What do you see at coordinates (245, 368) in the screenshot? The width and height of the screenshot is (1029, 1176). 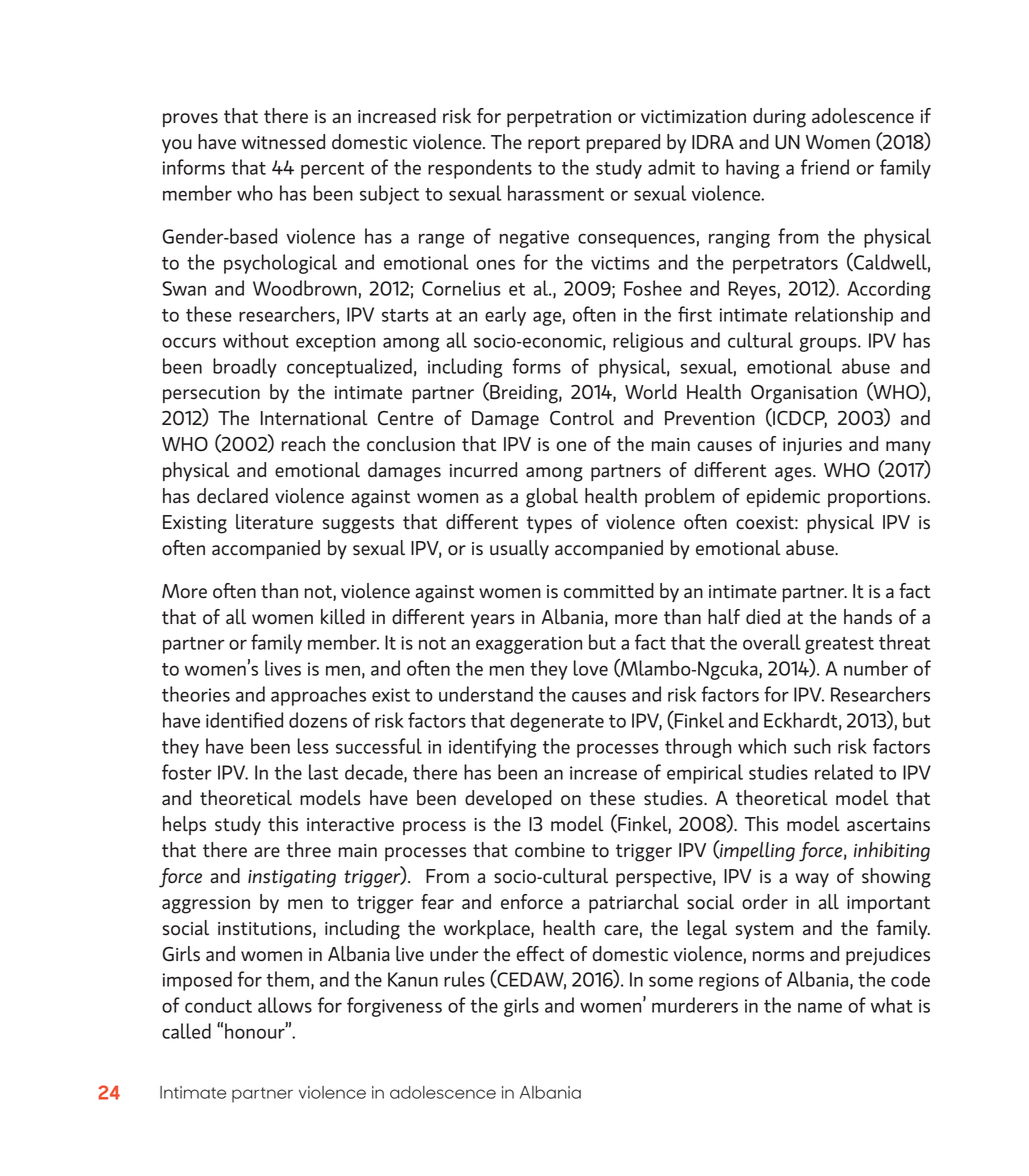 I see `broadly` at bounding box center [245, 368].
